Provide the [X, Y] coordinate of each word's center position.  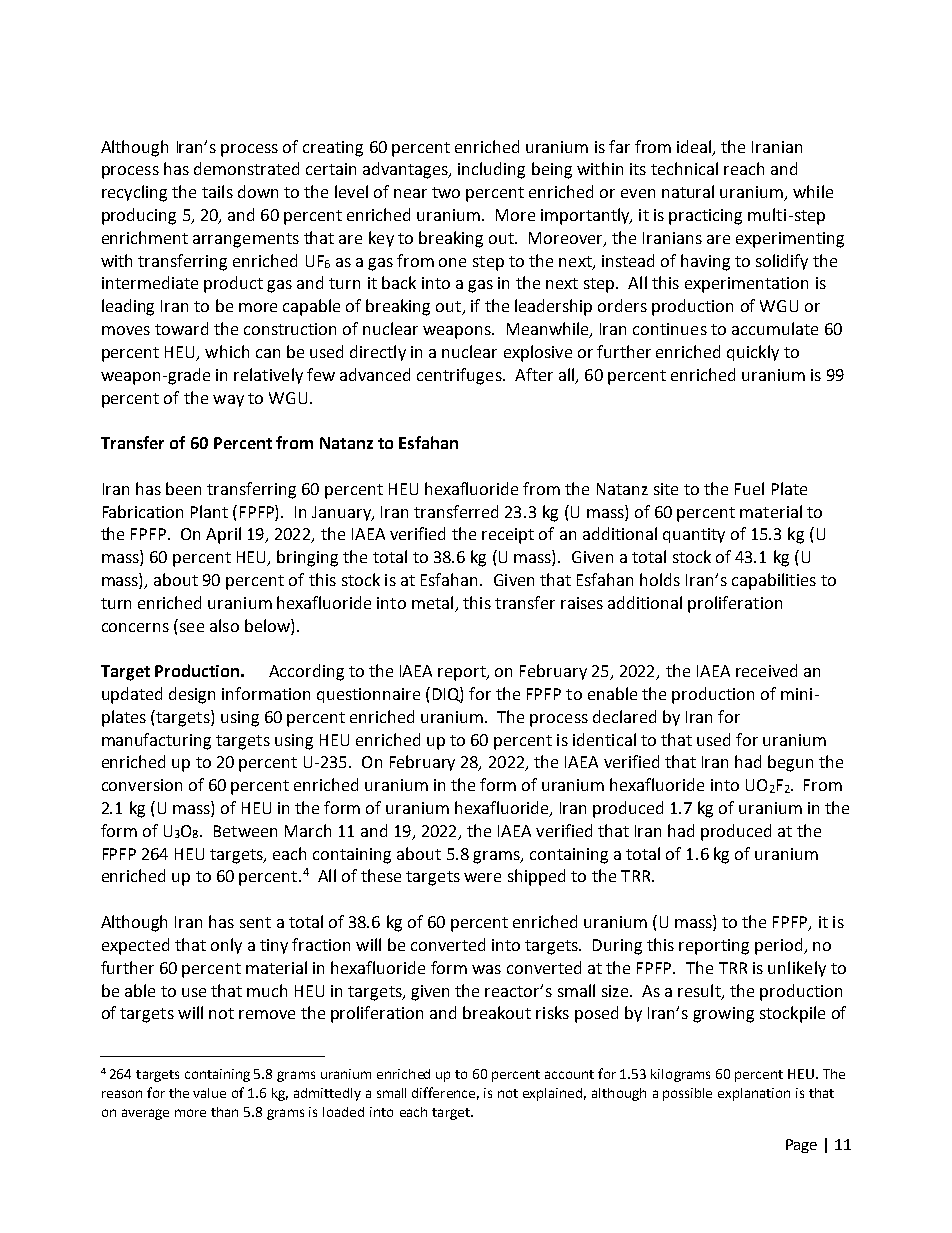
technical [684, 168]
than [224, 1112]
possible [687, 1094]
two [446, 192]
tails [217, 191]
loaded [343, 1112]
